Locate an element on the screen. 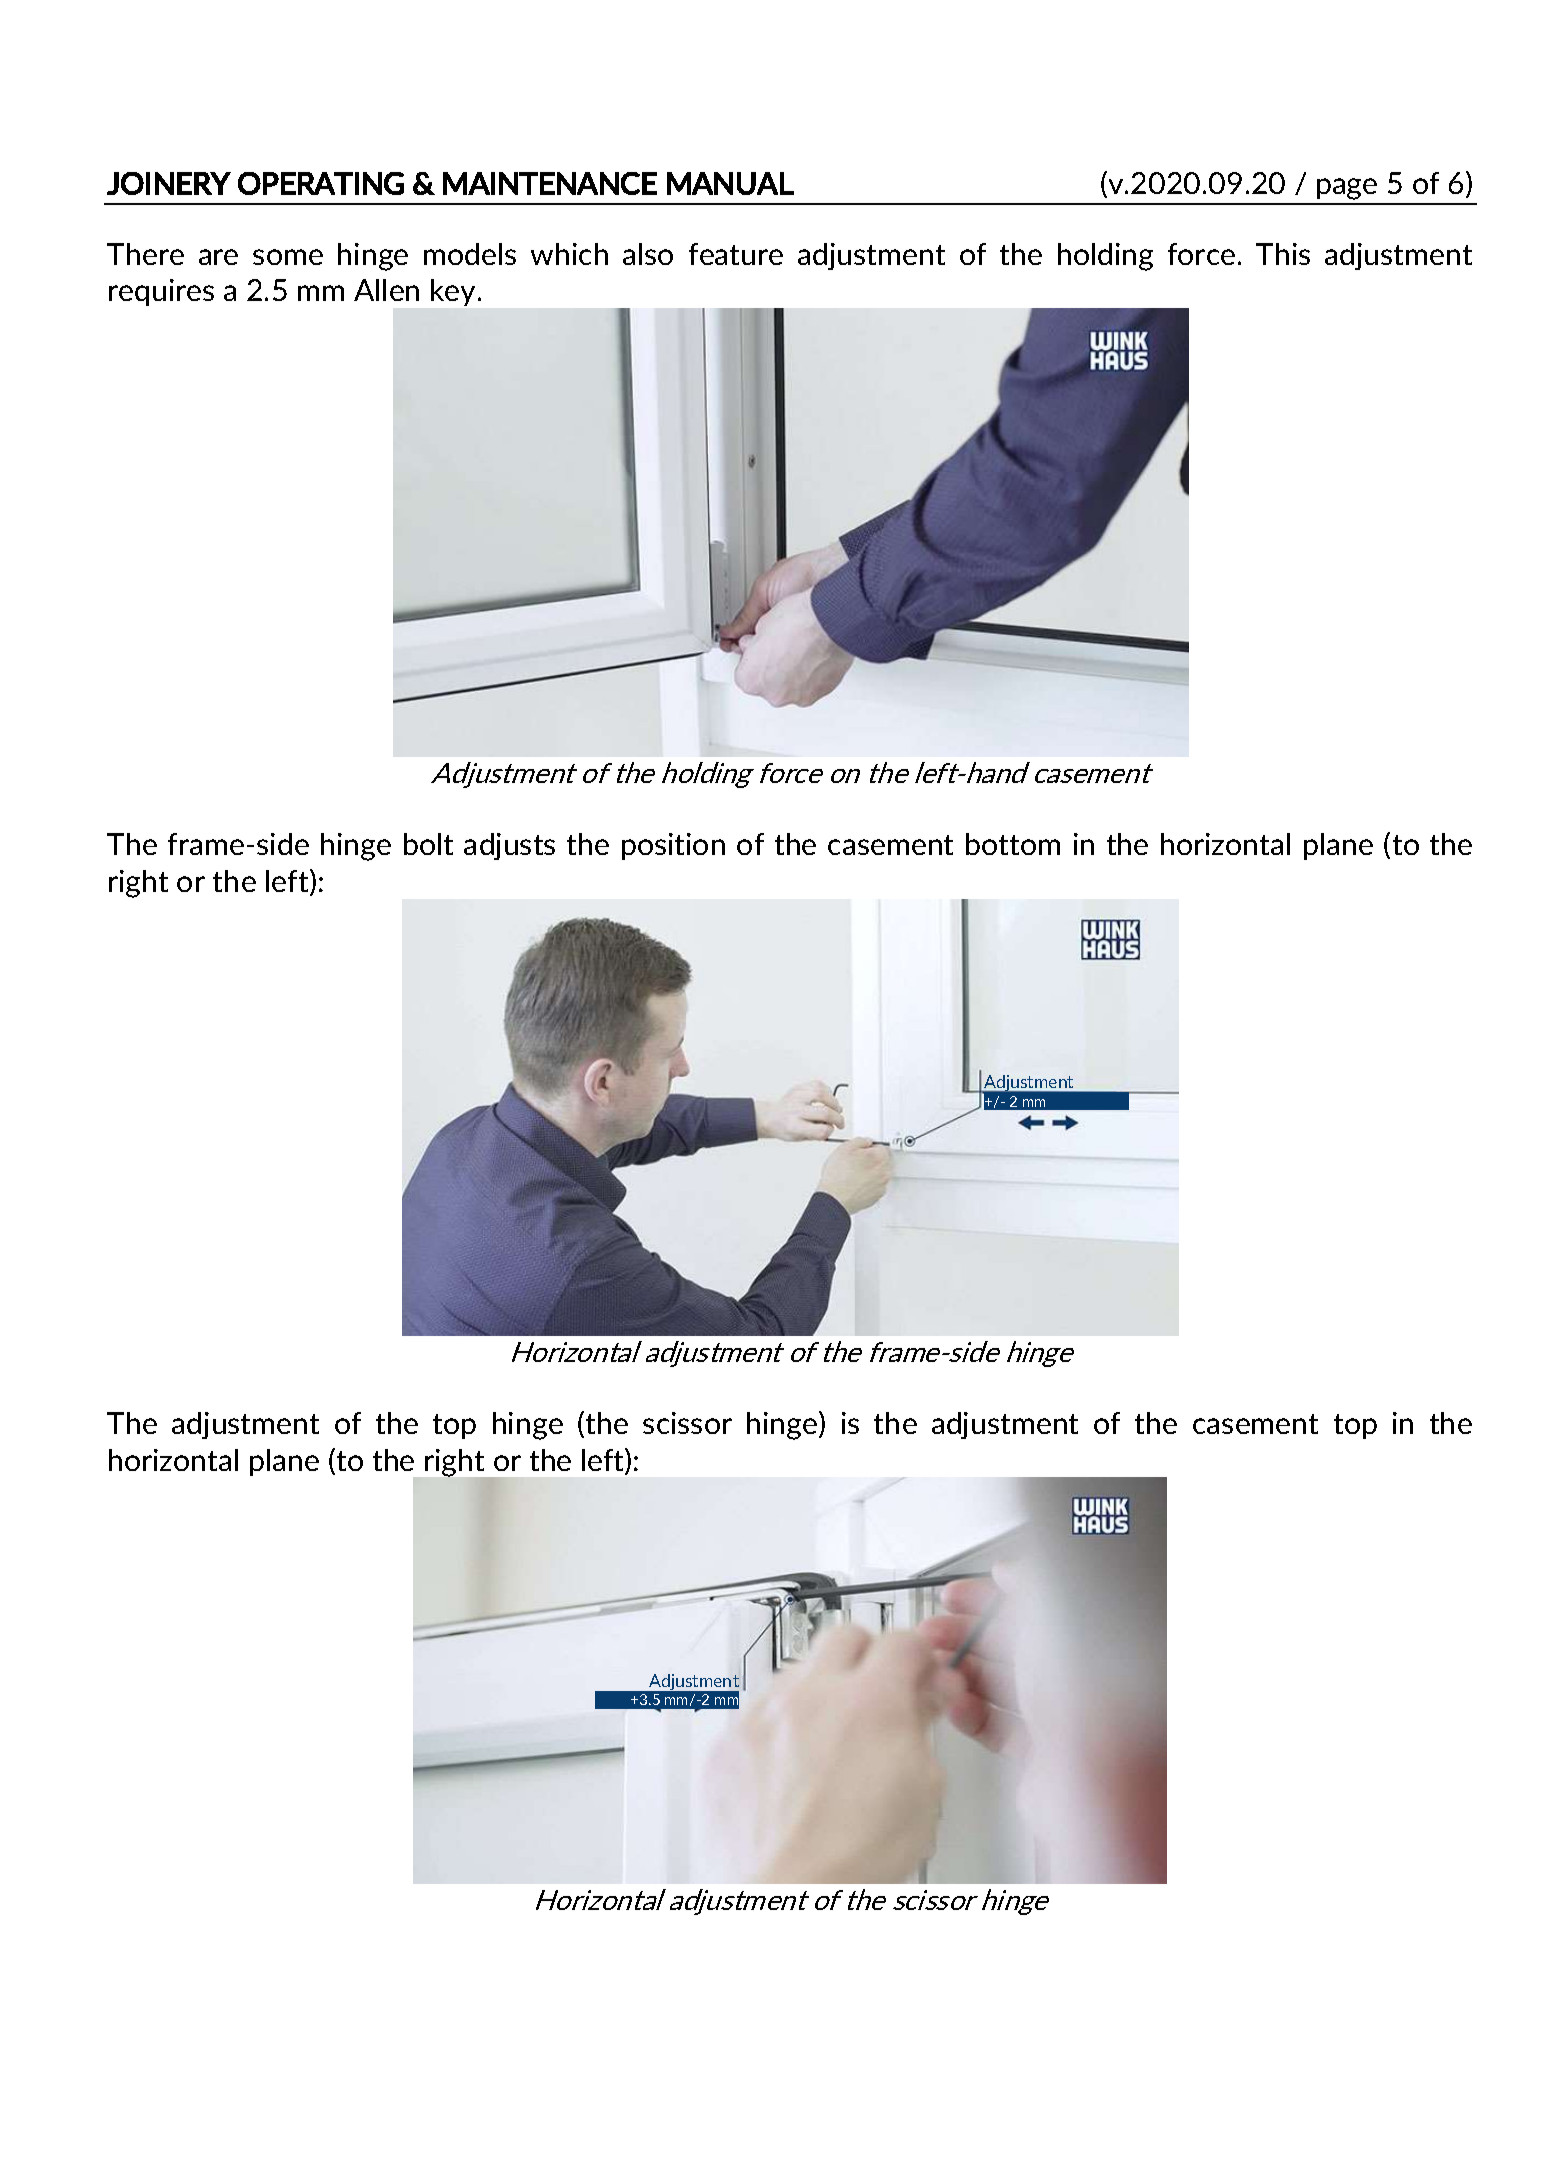 This screenshot has height=2184, width=1544. Allen is located at coordinates (386, 290).
